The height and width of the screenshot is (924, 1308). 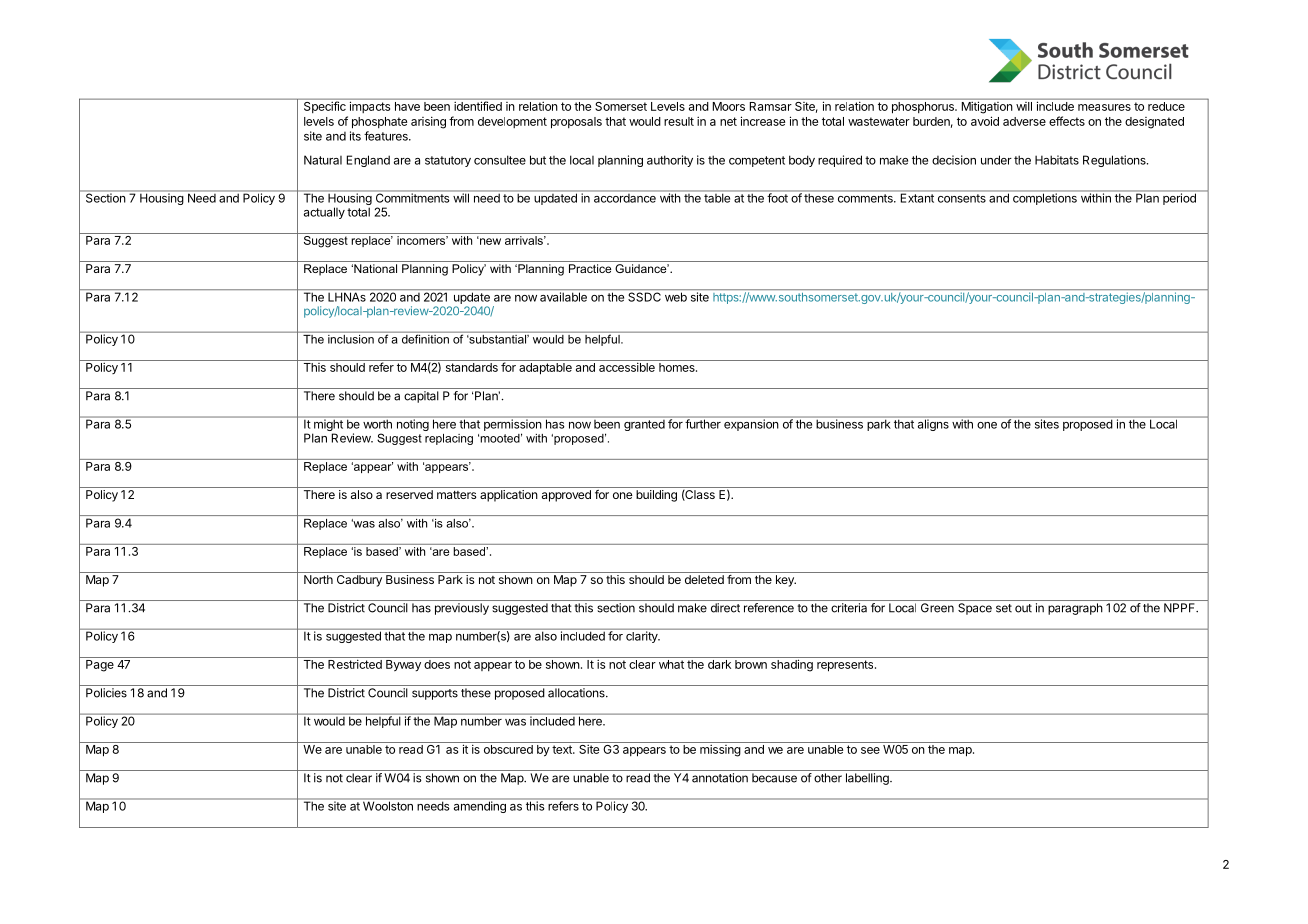 What do you see at coordinates (679, 121) in the screenshot?
I see `result` at bounding box center [679, 121].
